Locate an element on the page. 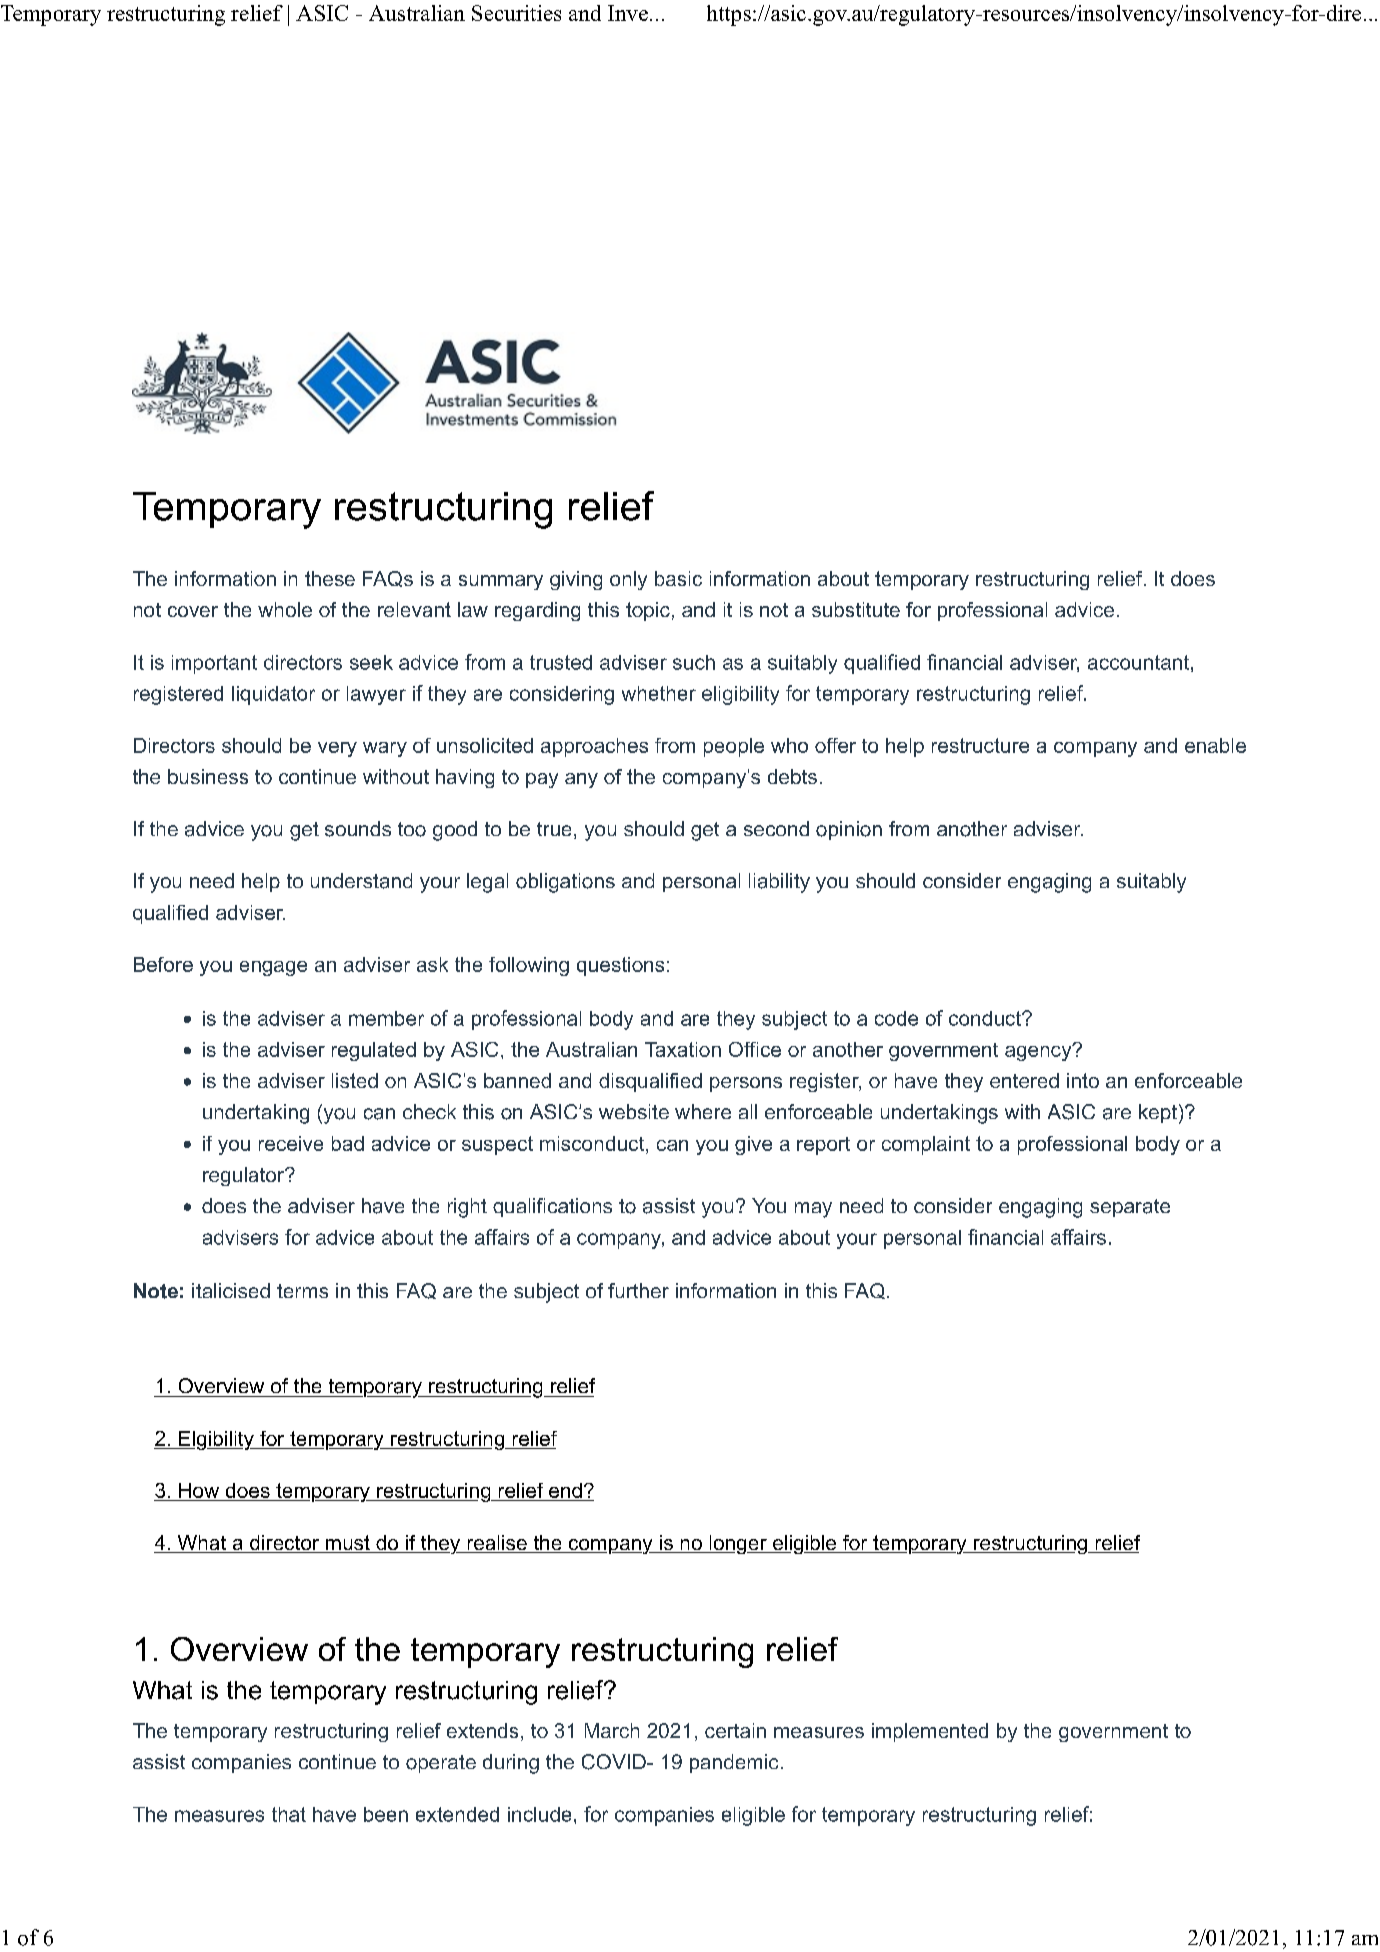 The image size is (1380, 1952). implemented is located at coordinates (930, 1732).
